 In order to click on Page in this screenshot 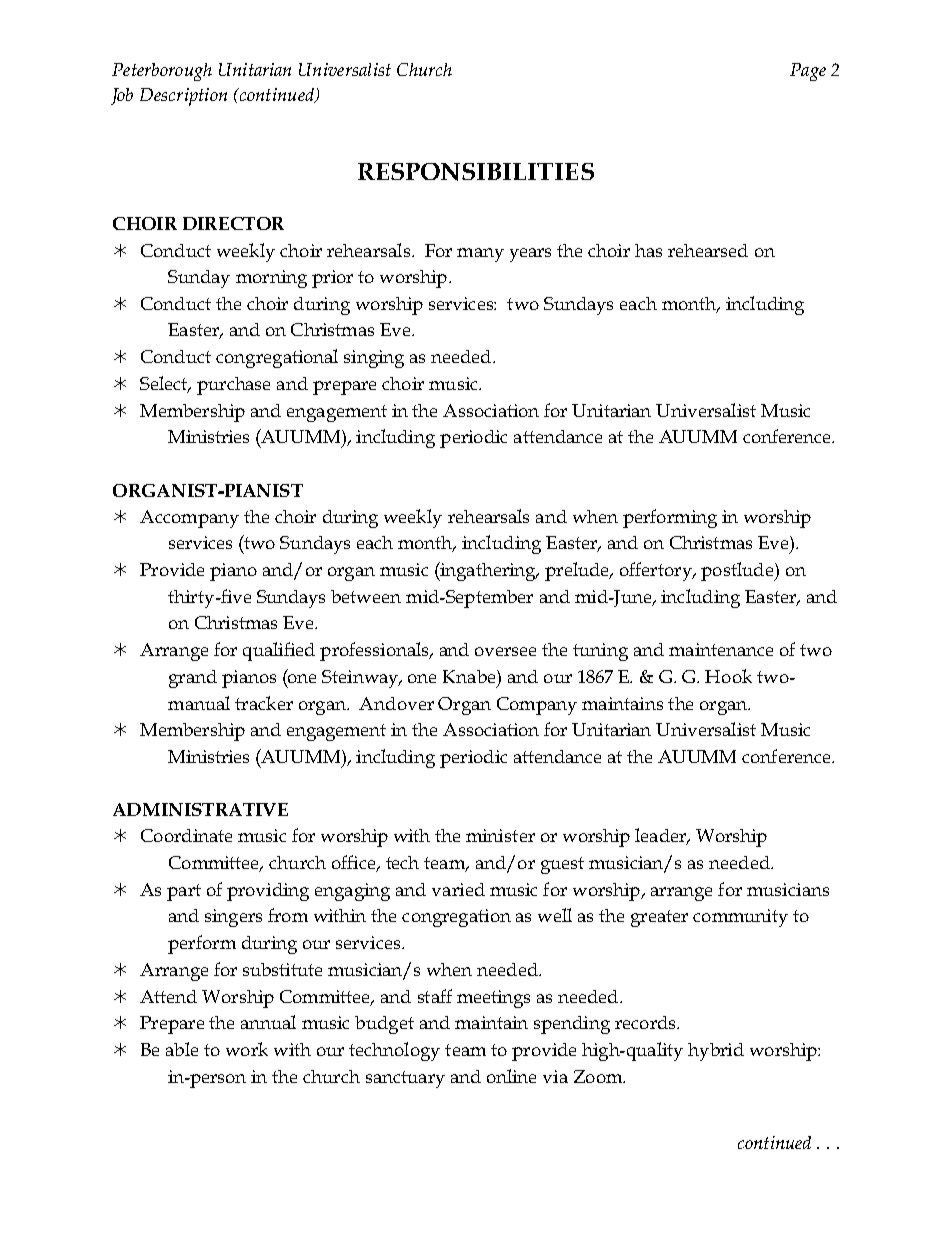, I will do `click(808, 72)`.
